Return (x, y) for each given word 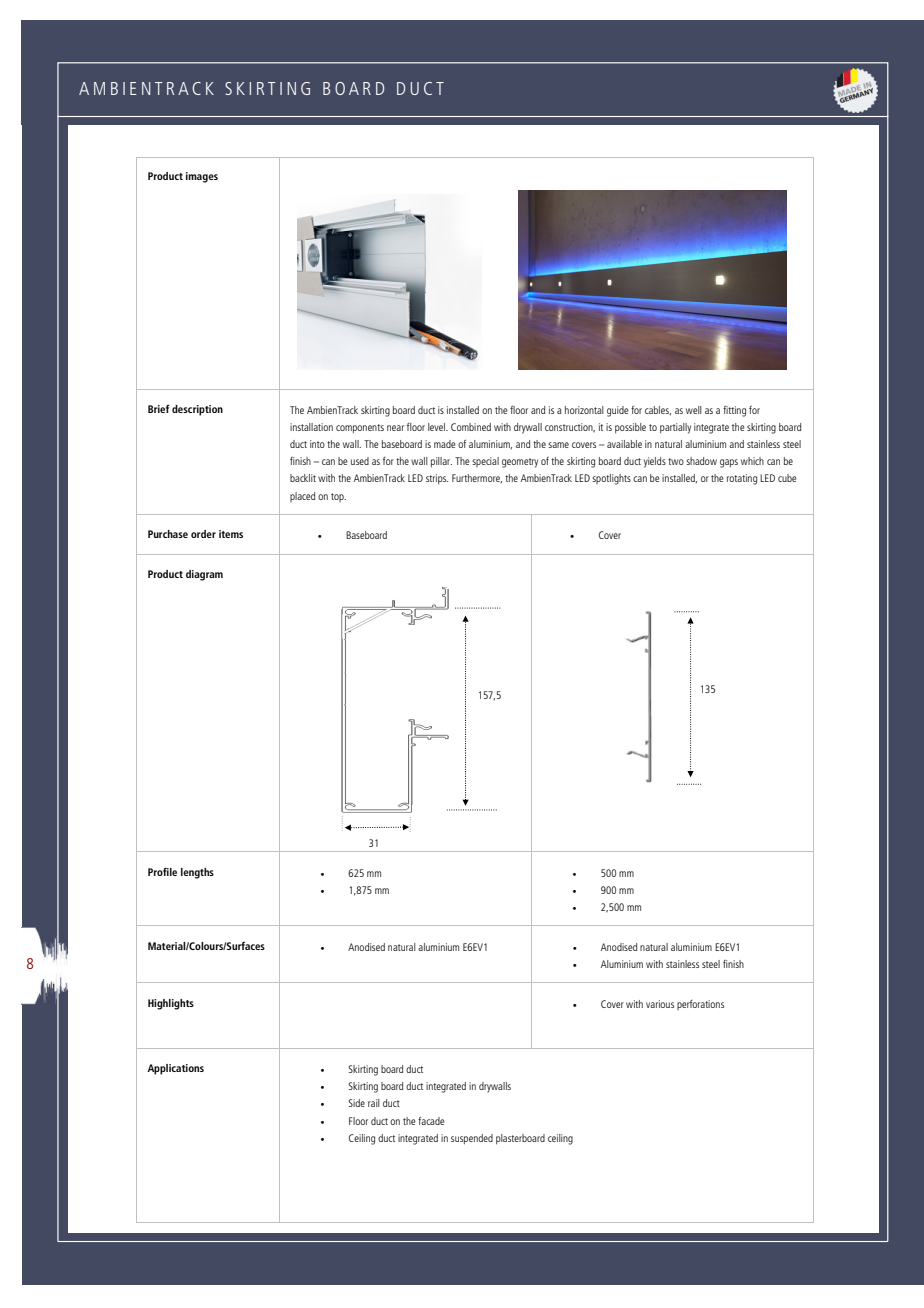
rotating (742, 479)
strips (437, 479)
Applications (175, 1069)
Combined (471, 427)
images (202, 177)
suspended (472, 1139)
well (694, 410)
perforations (700, 1005)
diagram (204, 575)
